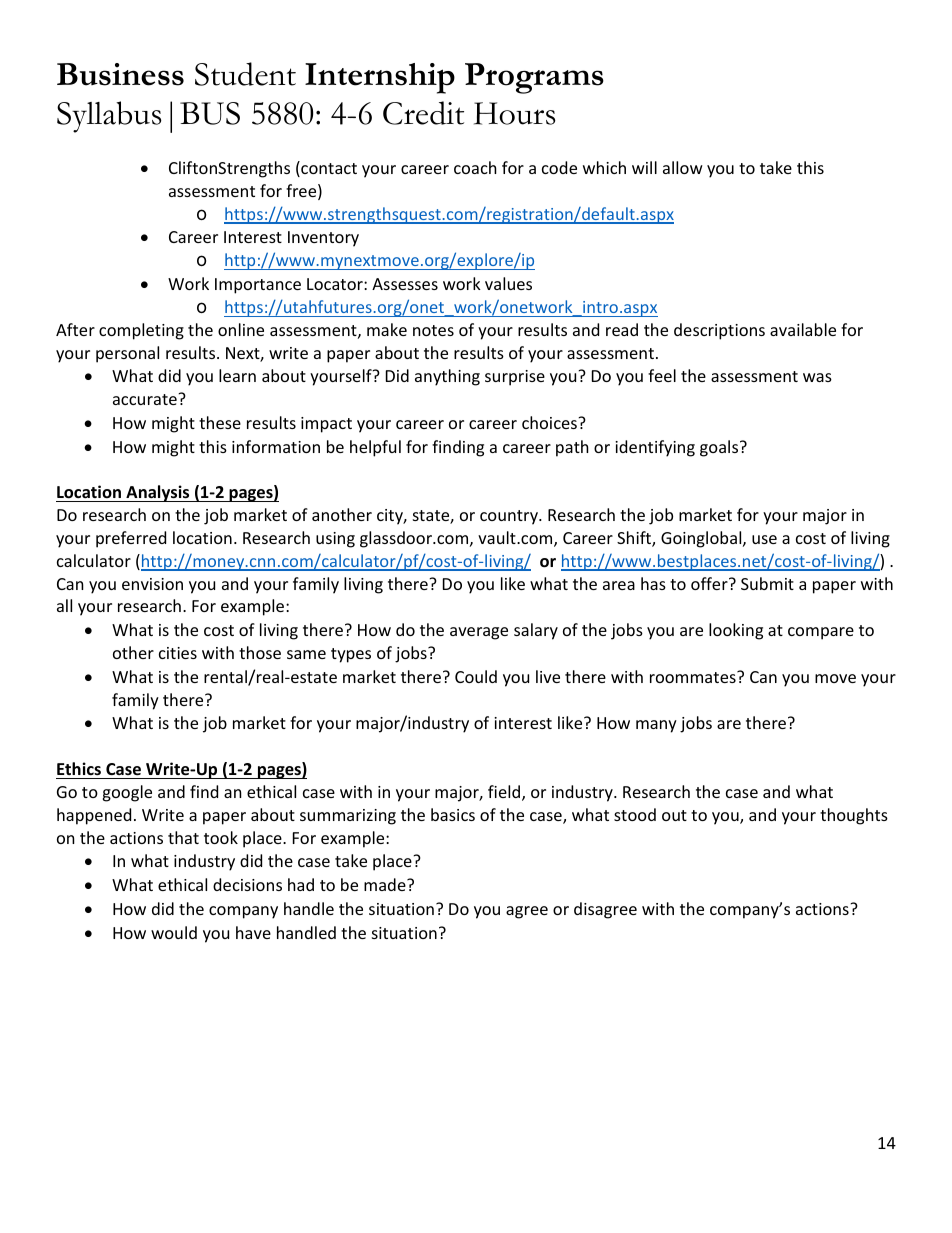  I want to click on Business, so click(120, 74).
